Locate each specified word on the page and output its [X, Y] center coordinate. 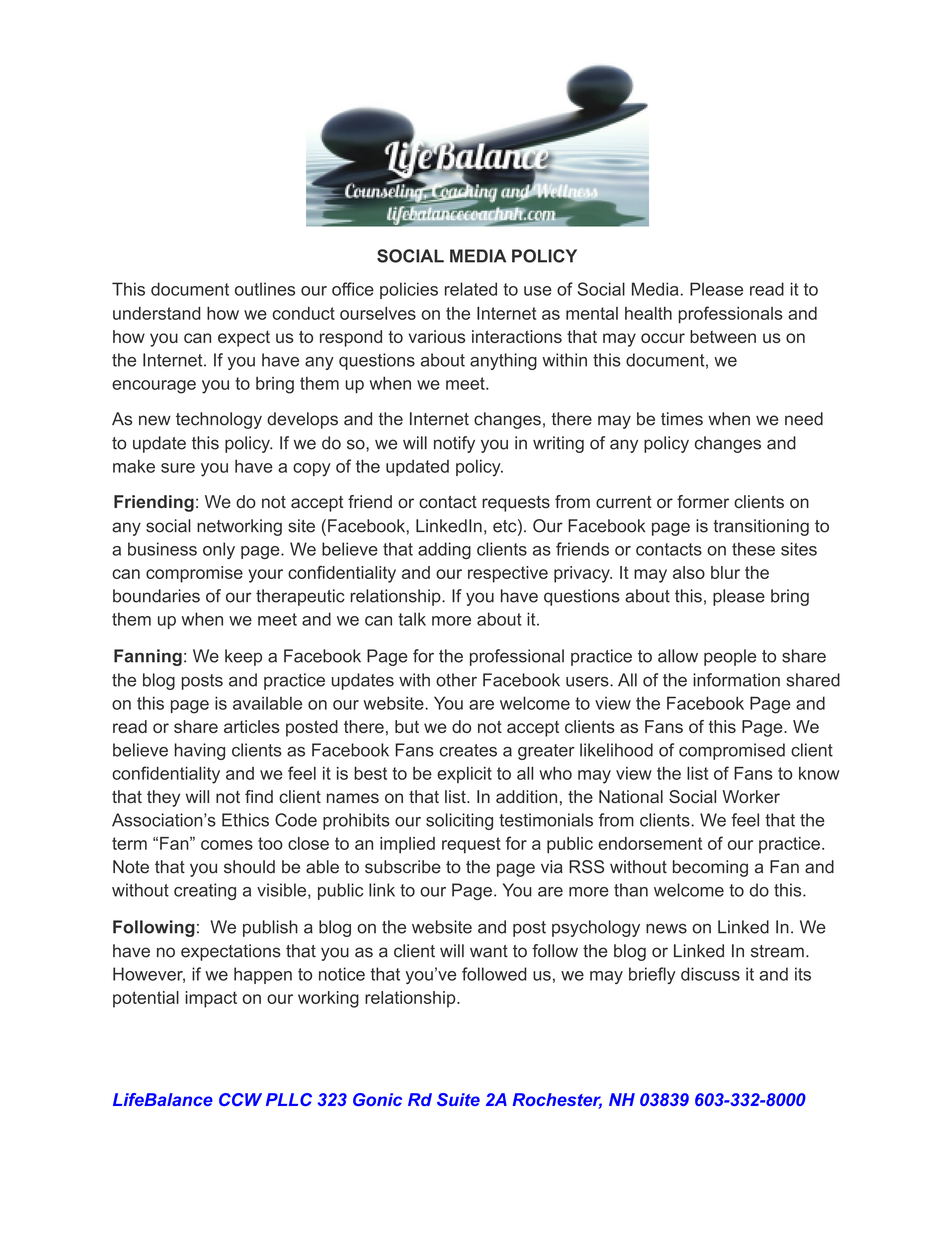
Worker [751, 796]
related [471, 289]
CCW [240, 1099]
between [723, 336]
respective [508, 574]
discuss [710, 974]
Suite [458, 1099]
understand [157, 313]
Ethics [245, 820]
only [219, 550]
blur [725, 572]
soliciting [459, 821]
